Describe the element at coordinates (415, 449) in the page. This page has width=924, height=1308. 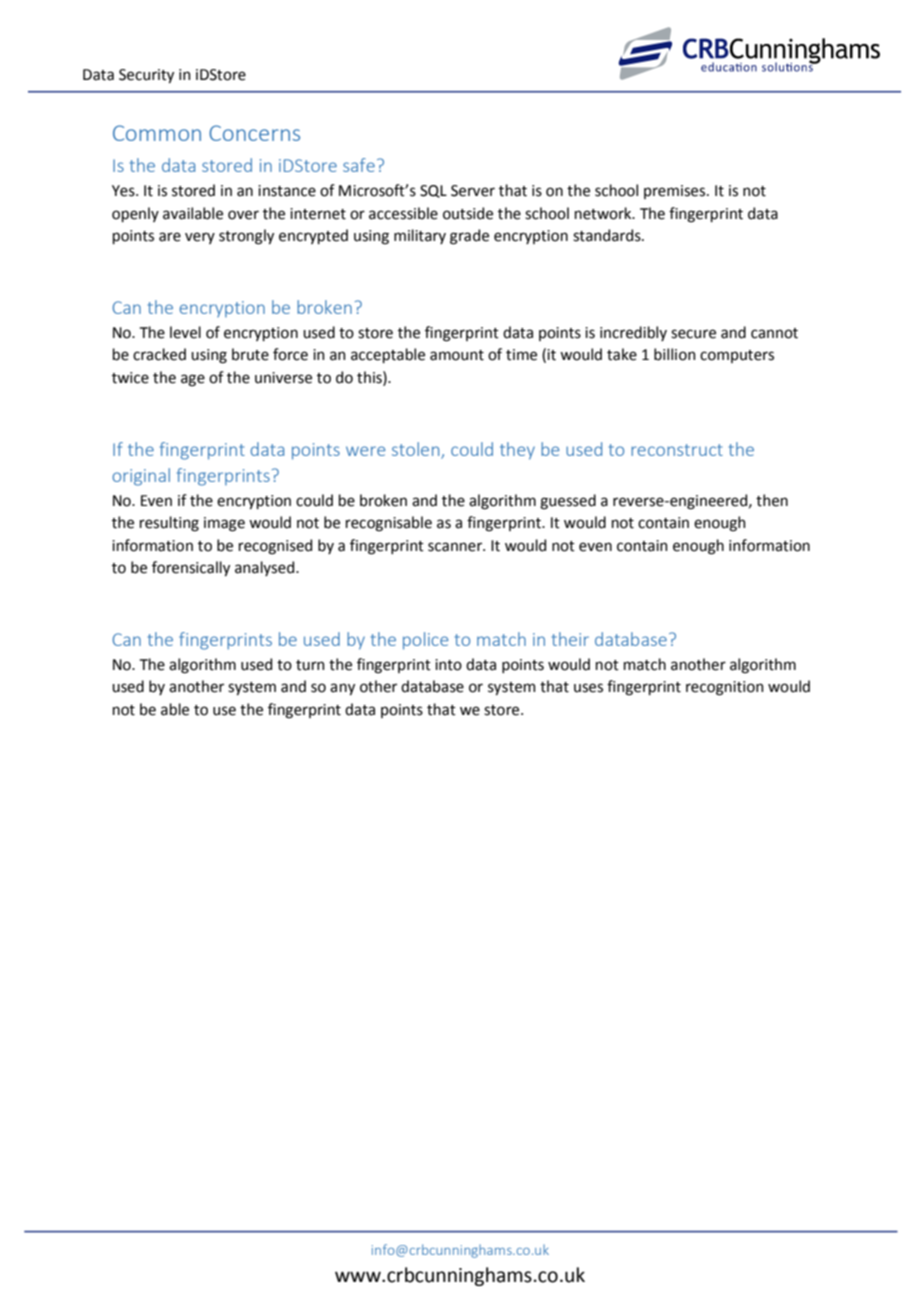
I see `stolen` at that location.
